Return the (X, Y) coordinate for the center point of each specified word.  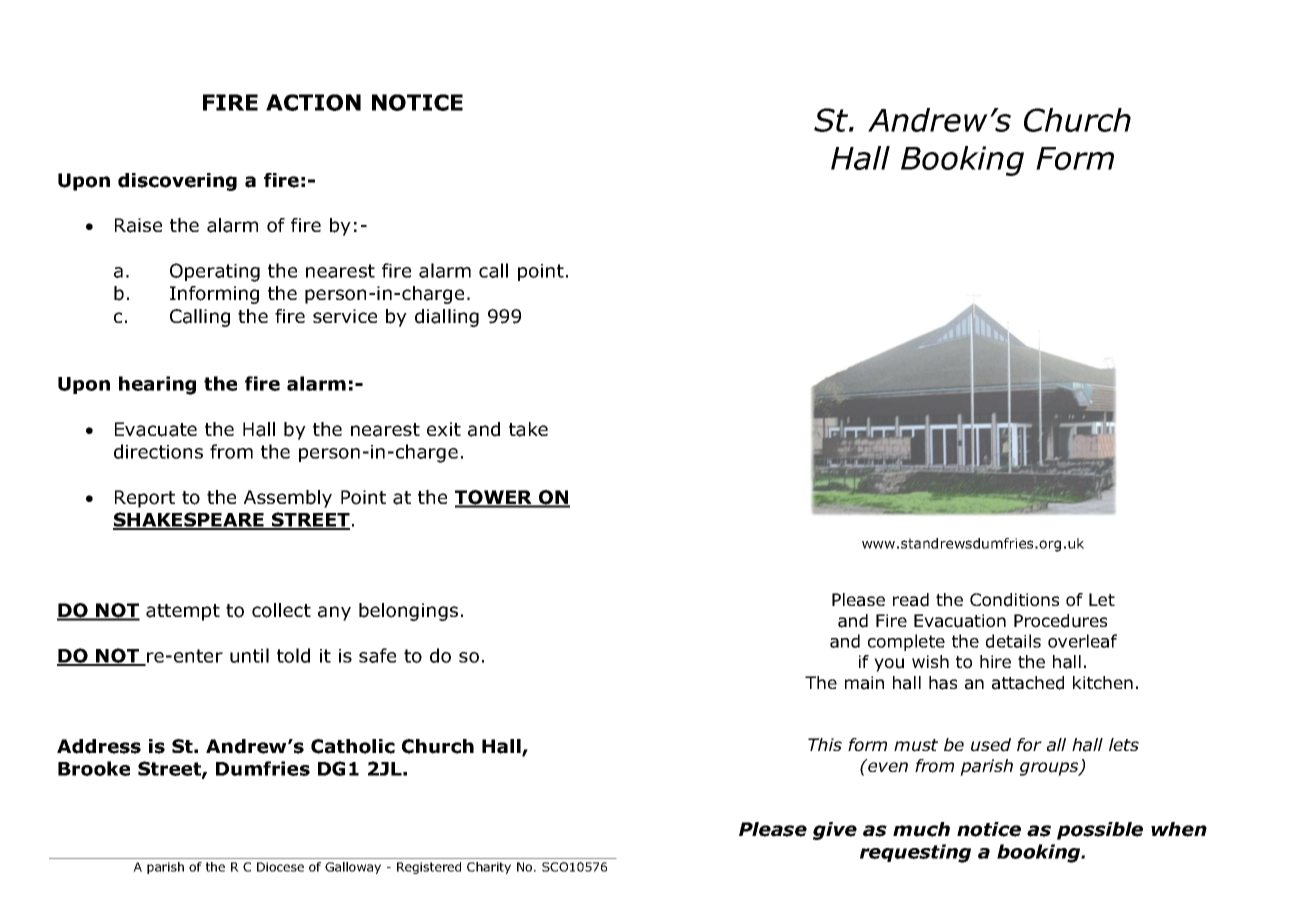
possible (1100, 831)
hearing (157, 385)
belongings (408, 612)
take (528, 429)
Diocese (280, 867)
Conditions (1014, 600)
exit (444, 429)
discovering (177, 182)
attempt (183, 612)
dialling (447, 318)
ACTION (313, 102)
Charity (489, 868)
